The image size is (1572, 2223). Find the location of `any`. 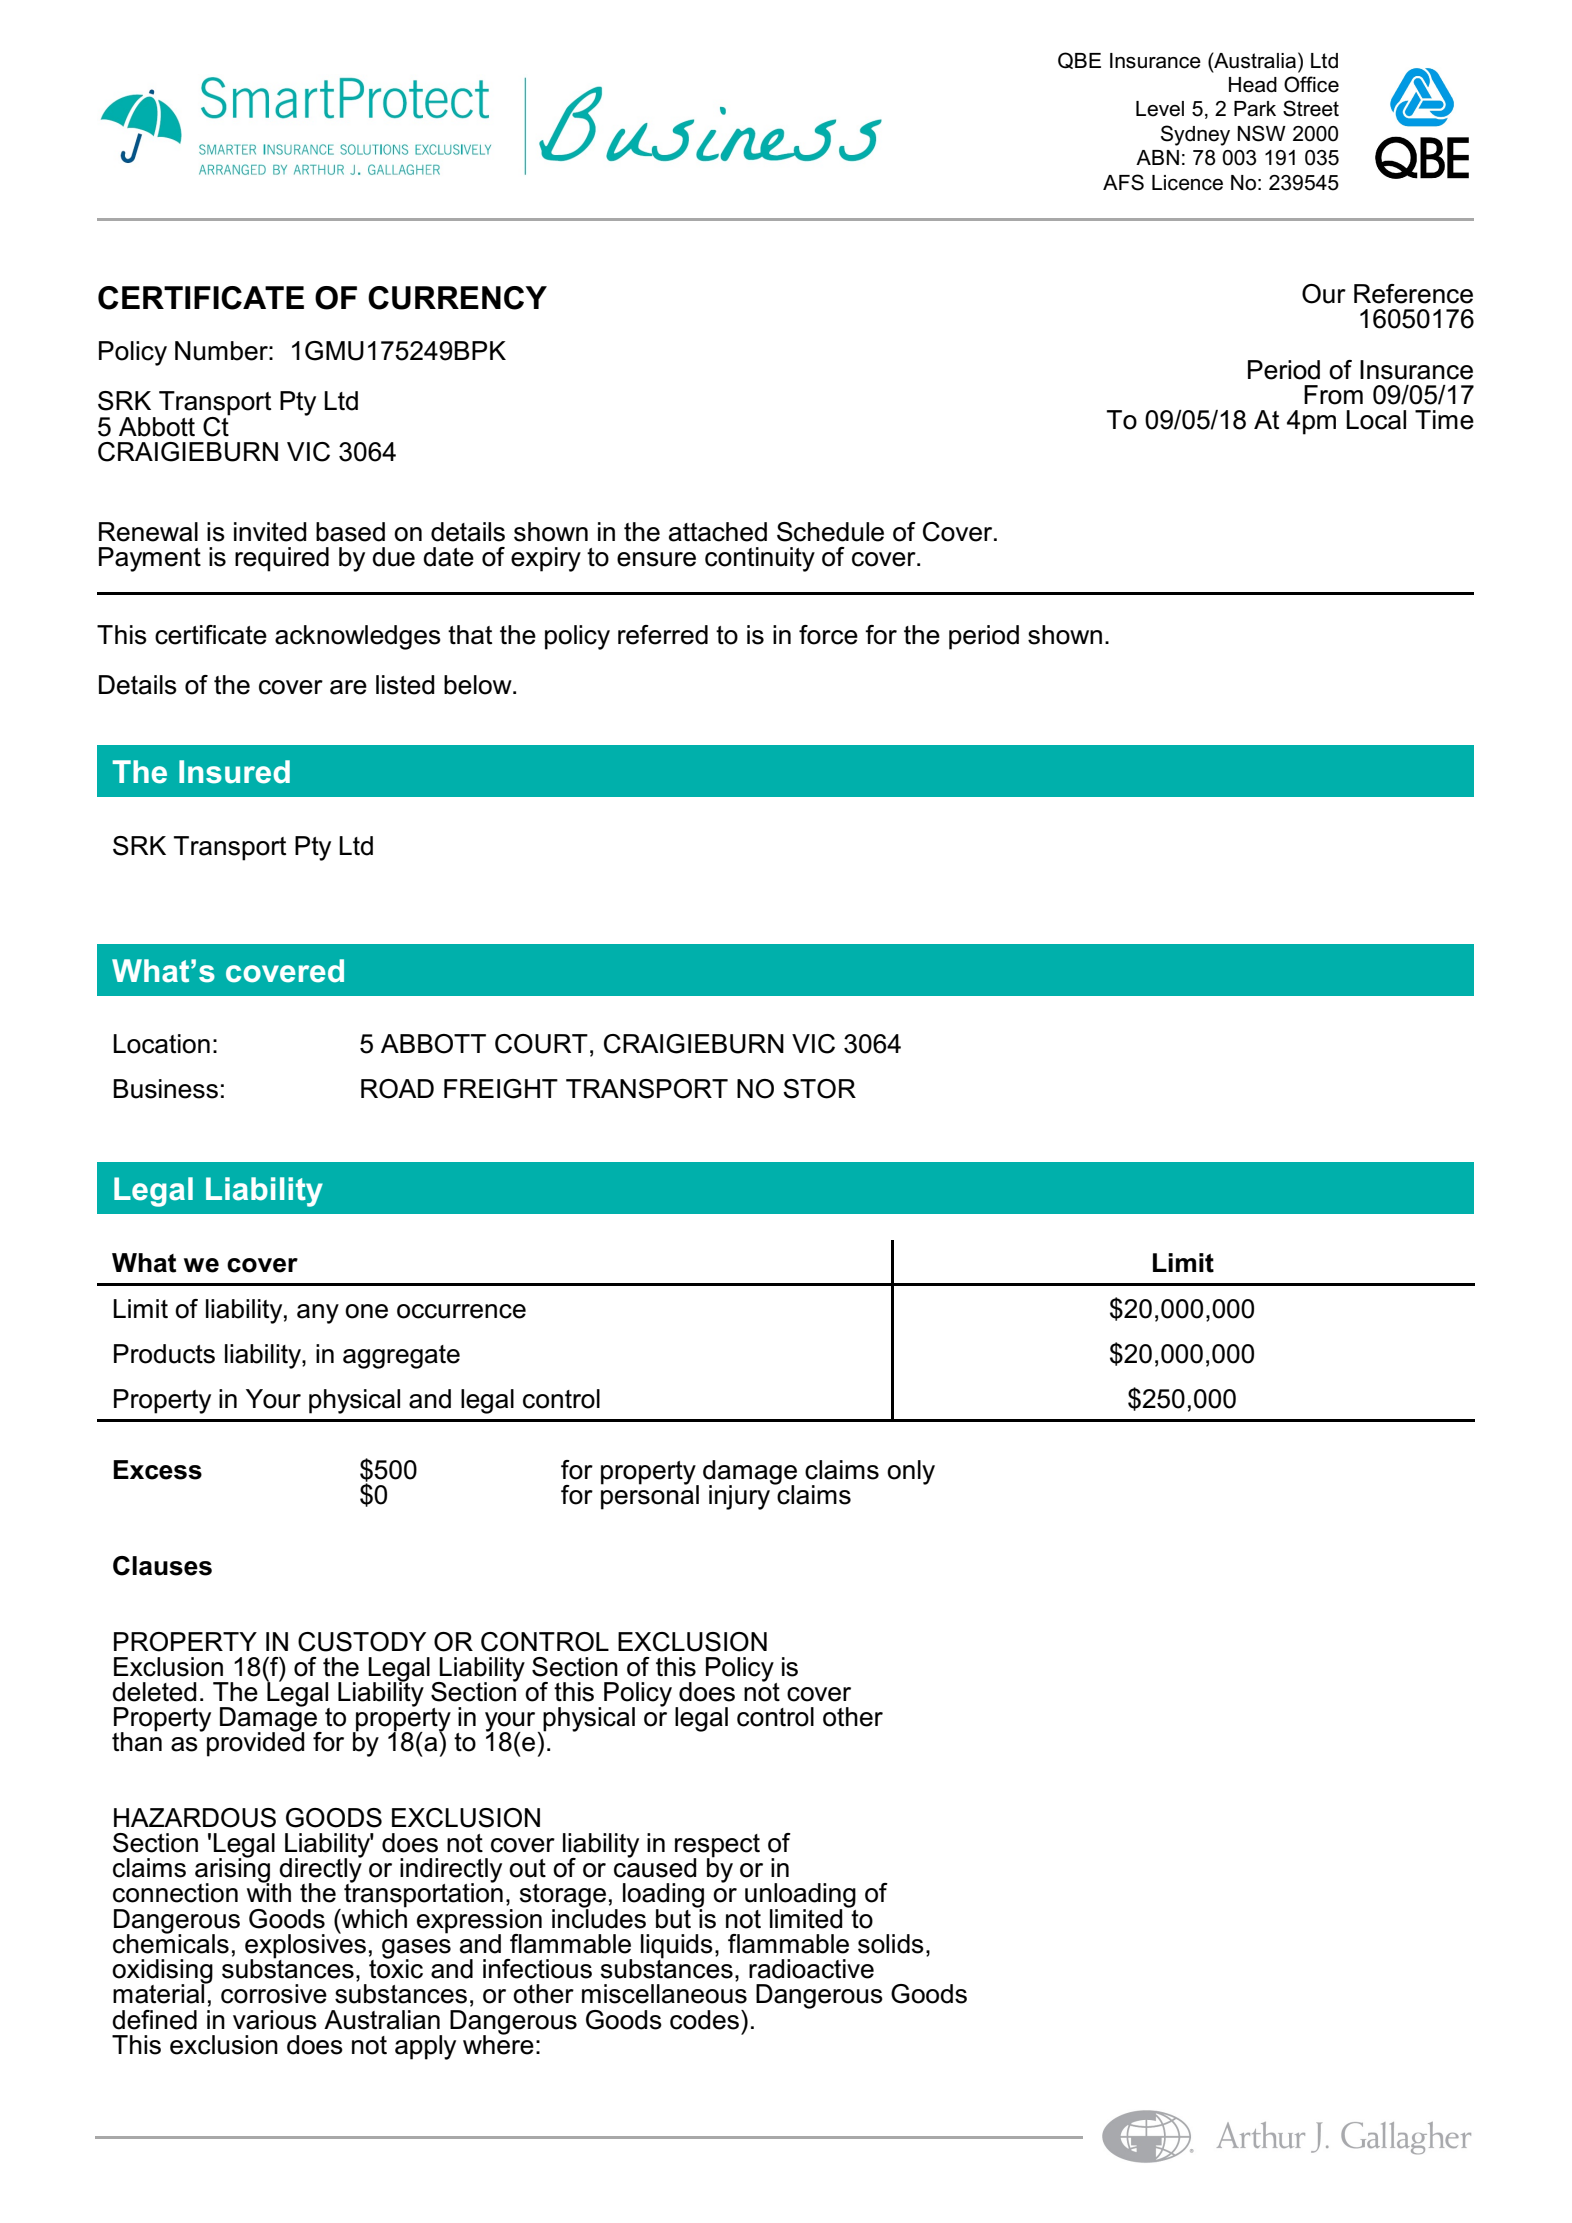

any is located at coordinates (318, 1314).
